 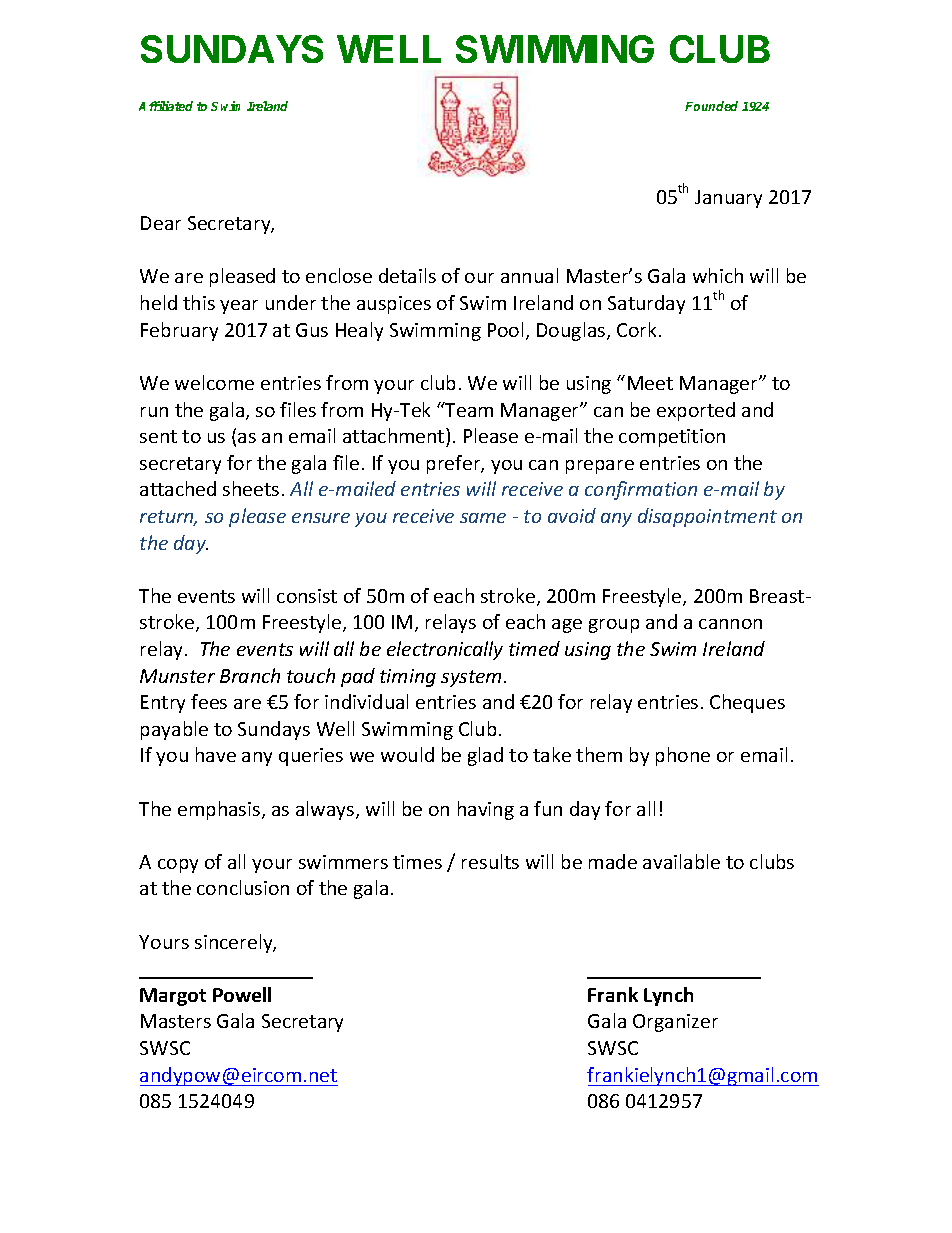 I want to click on Pool, so click(x=505, y=329).
